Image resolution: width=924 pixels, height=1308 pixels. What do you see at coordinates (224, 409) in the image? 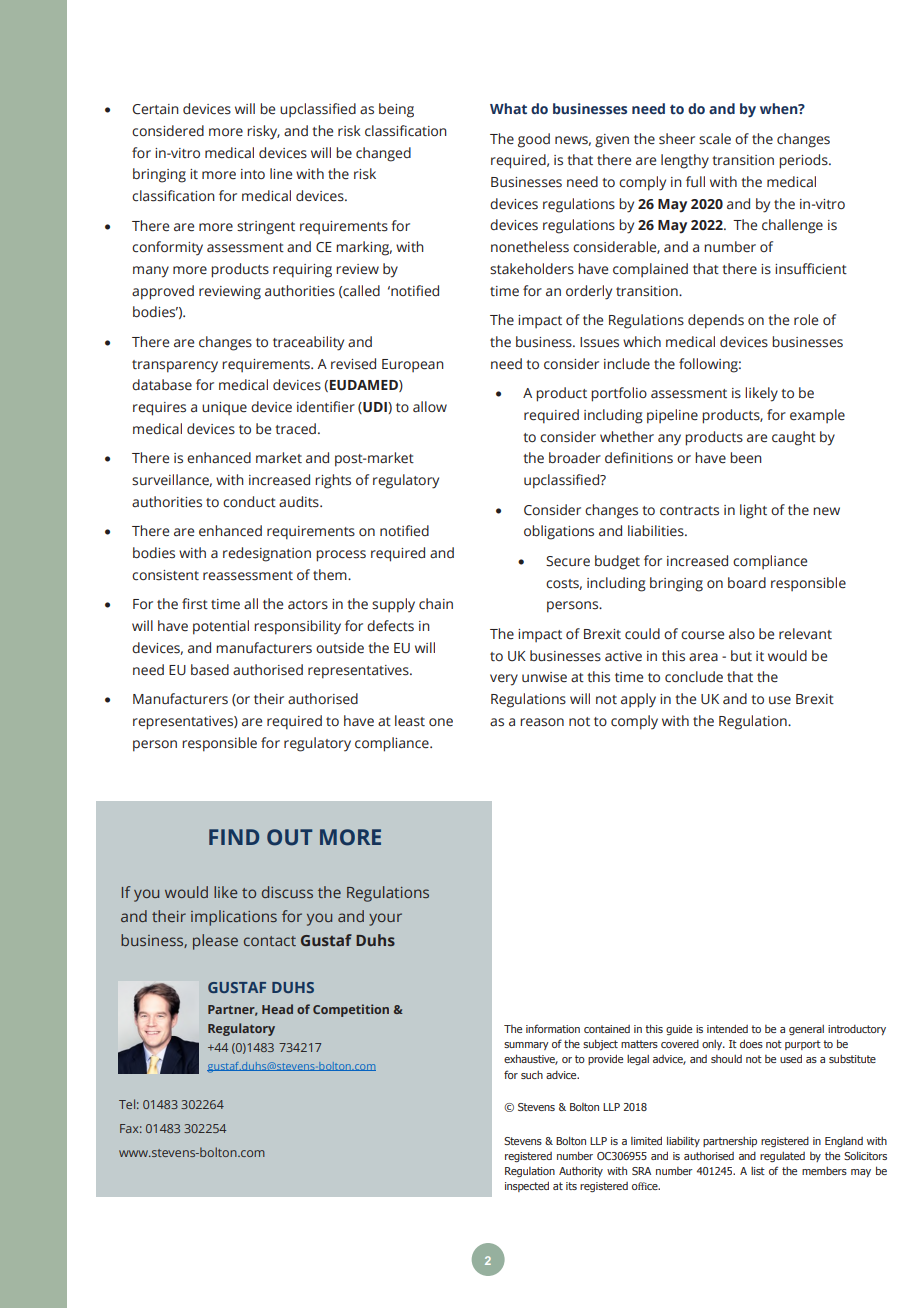
I see `unique` at bounding box center [224, 409].
